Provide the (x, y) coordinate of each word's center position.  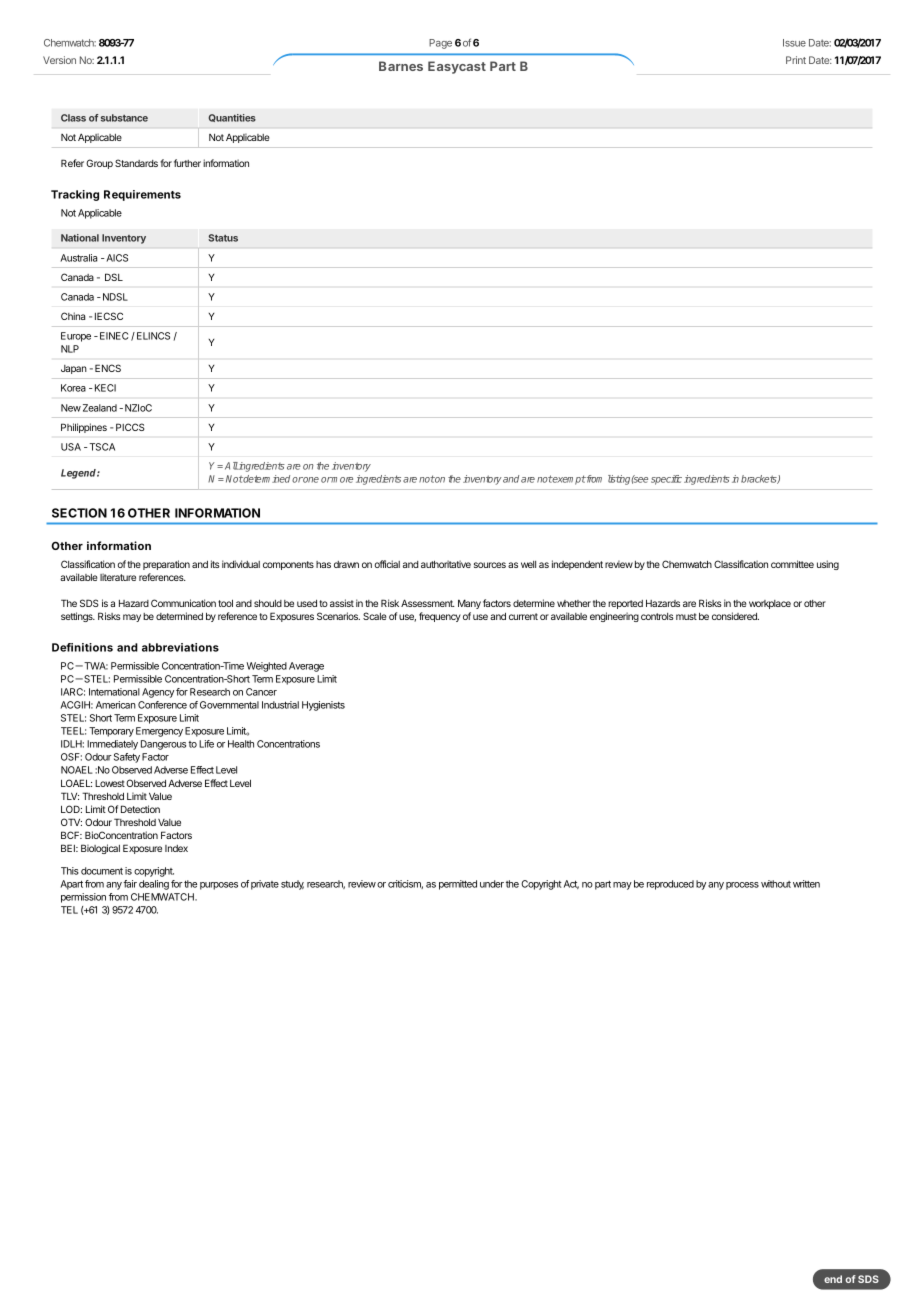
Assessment (428, 603)
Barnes (401, 66)
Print (796, 60)
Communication (183, 603)
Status (223, 238)
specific (666, 480)
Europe (76, 337)
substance (124, 118)
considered (735, 616)
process (742, 886)
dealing (154, 885)
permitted (458, 885)
